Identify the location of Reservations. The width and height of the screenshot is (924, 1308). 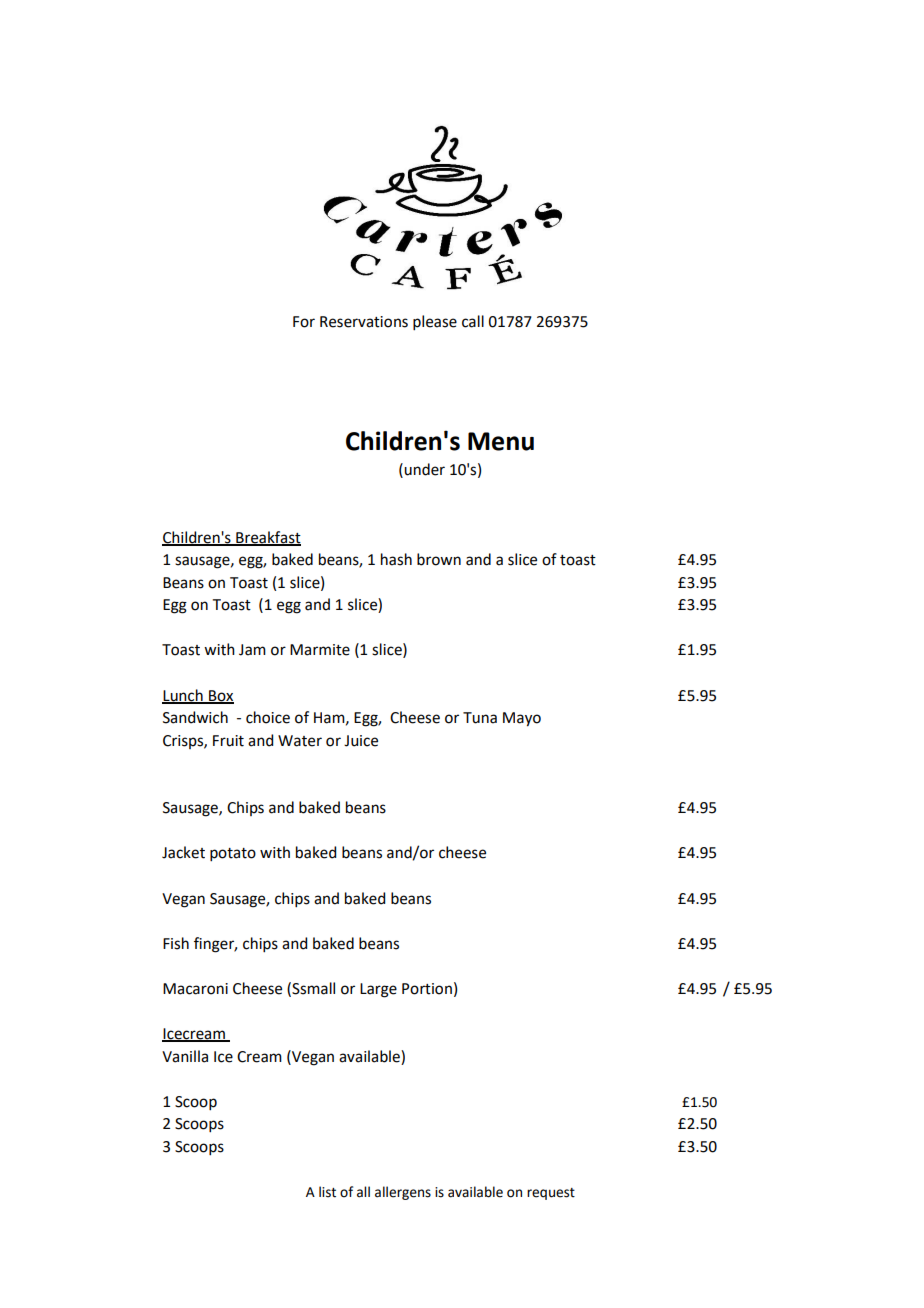
(364, 322).
